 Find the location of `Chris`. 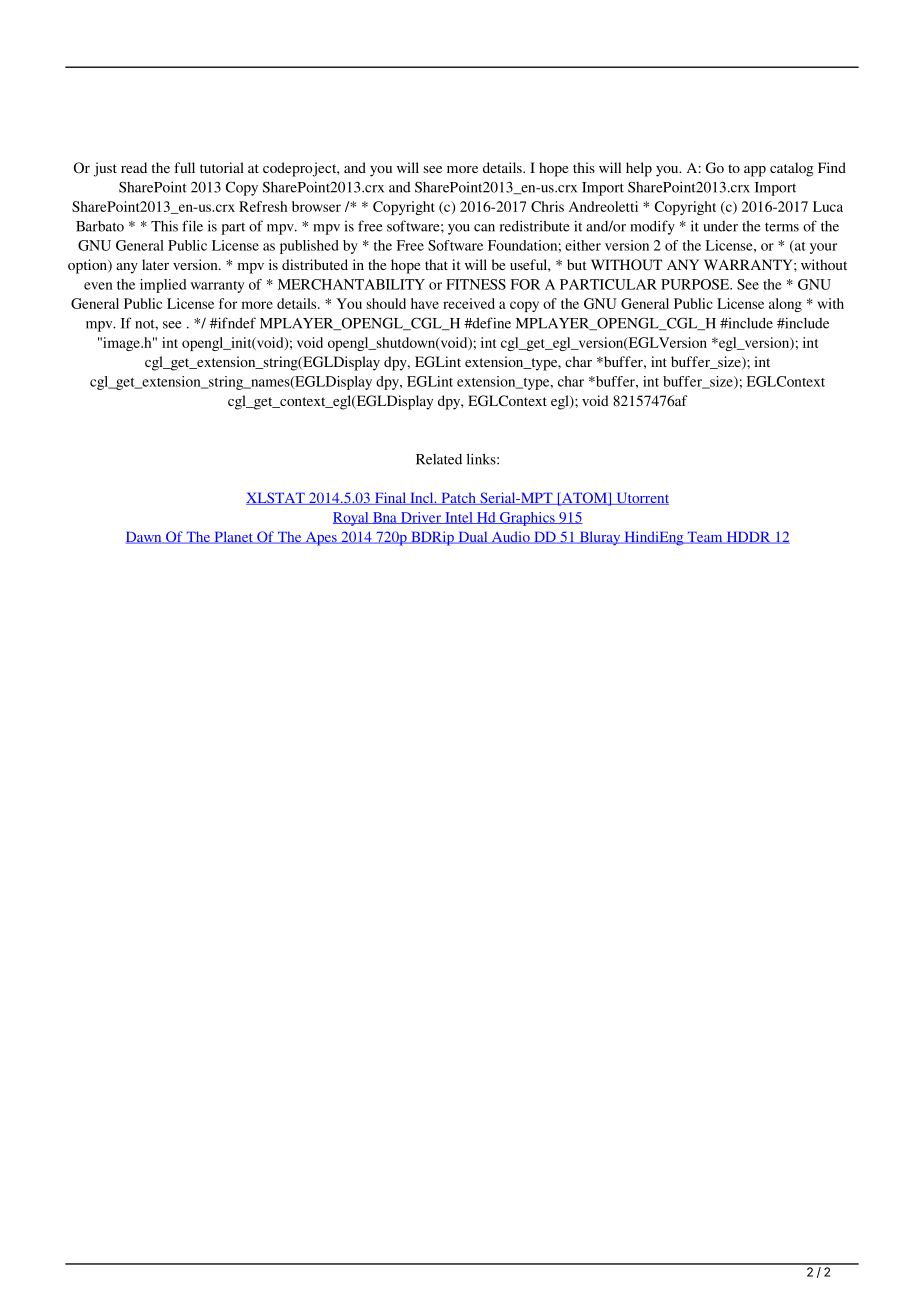

Chris is located at coordinates (547, 206).
